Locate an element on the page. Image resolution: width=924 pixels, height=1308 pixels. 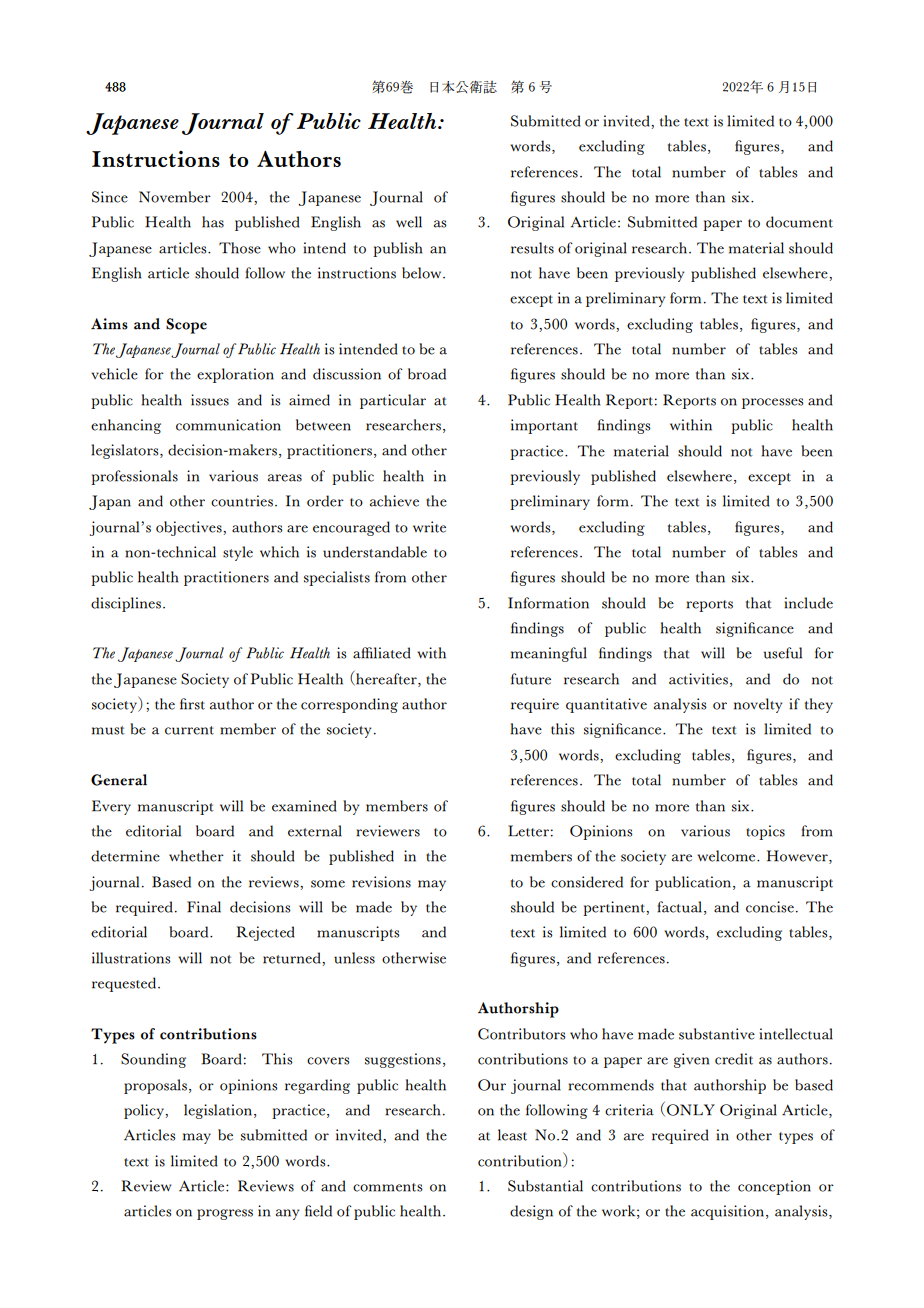
policy is located at coordinates (145, 1111).
